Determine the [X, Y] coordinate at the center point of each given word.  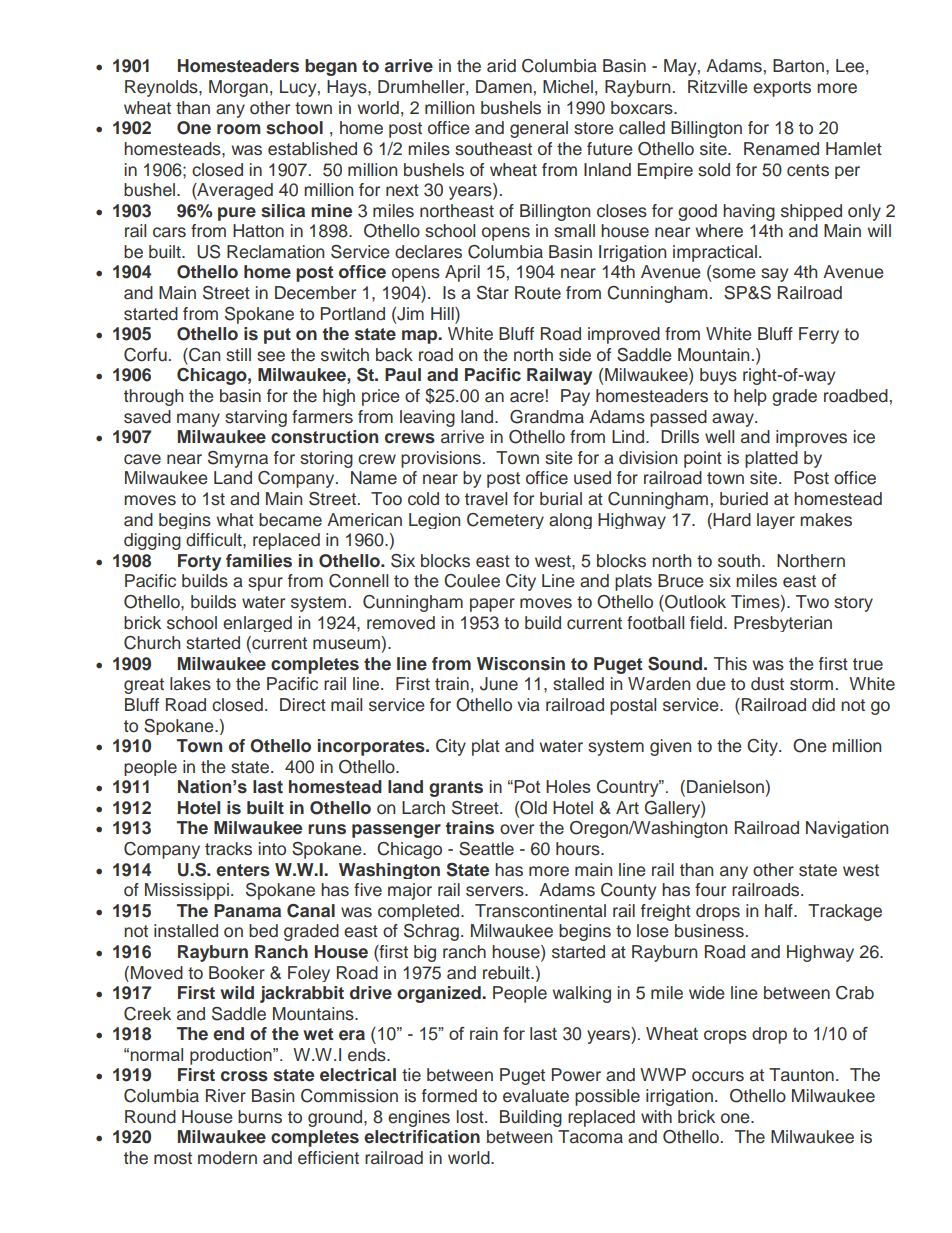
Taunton [801, 1075]
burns [260, 1117]
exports [782, 89]
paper [492, 605]
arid [501, 66]
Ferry [819, 335]
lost [471, 1117]
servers [496, 891]
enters [243, 870]
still [238, 355]
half [780, 911]
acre [527, 397]
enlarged [257, 624]
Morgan [238, 88]
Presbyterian [783, 624]
